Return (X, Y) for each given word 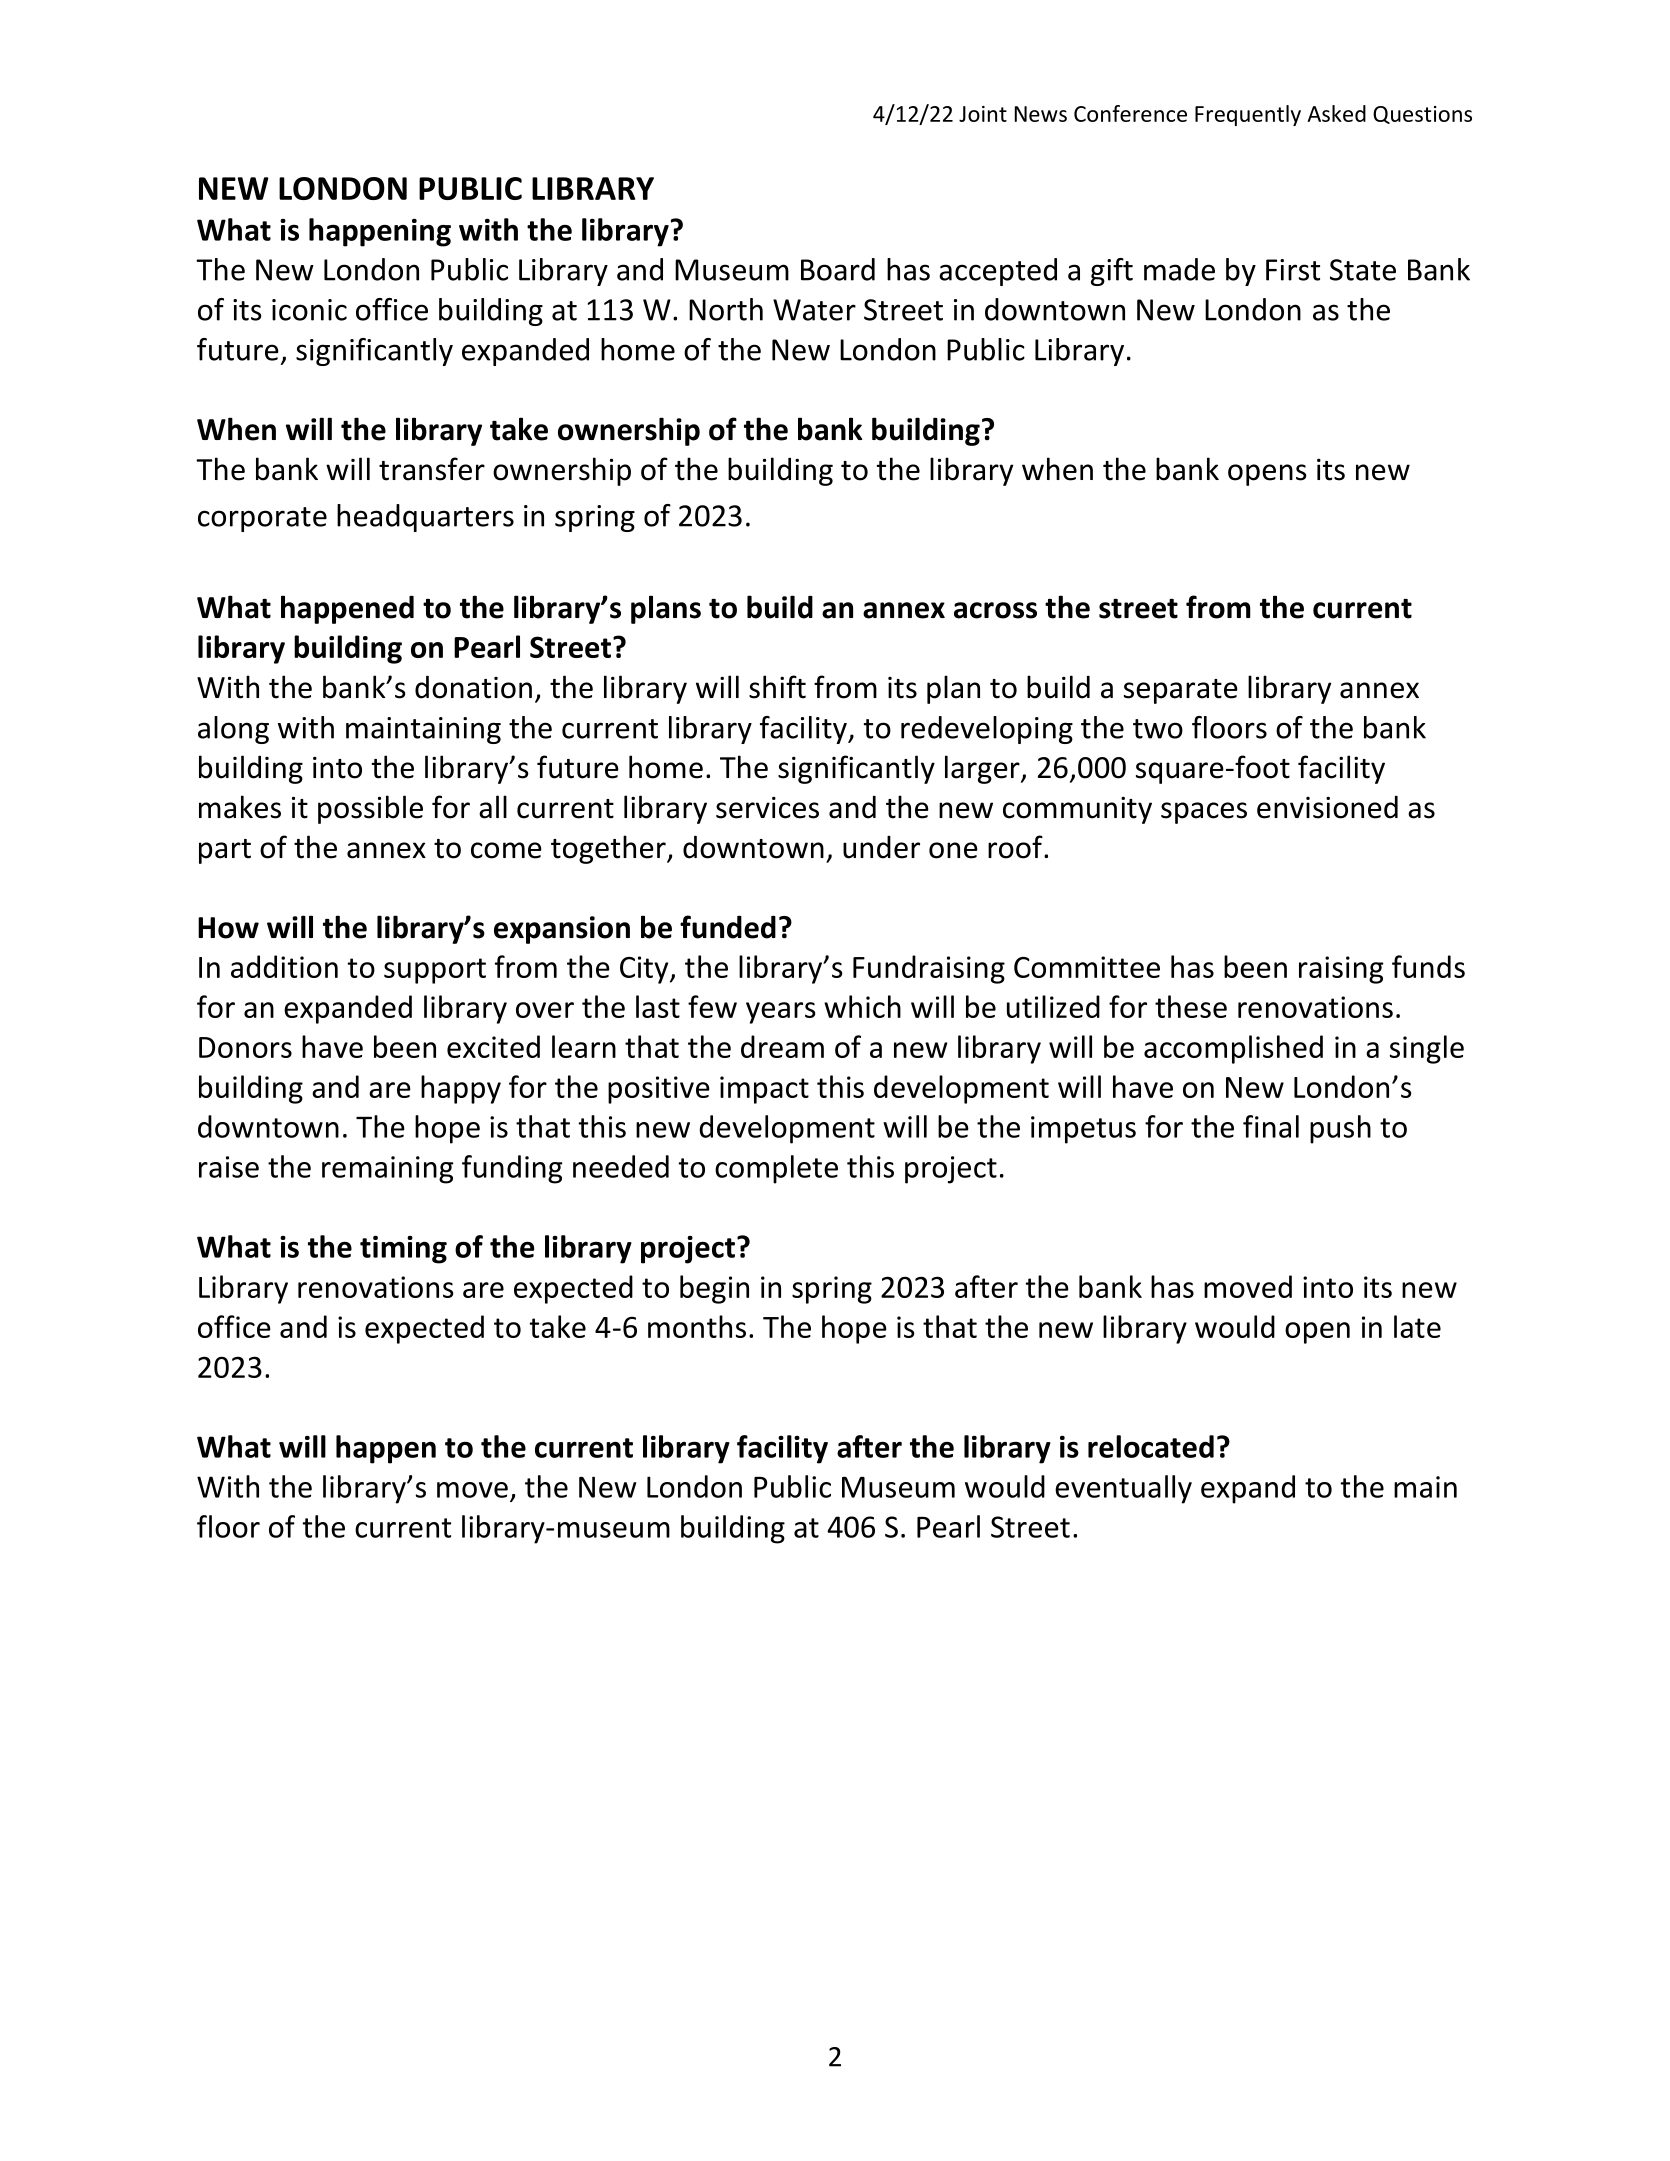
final (1271, 1126)
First (1293, 270)
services (767, 808)
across (995, 610)
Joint (983, 114)
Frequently (1248, 115)
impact (764, 1090)
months (697, 1326)
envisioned (1327, 807)
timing (403, 1250)
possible (370, 809)
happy (461, 1089)
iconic (309, 310)
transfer (432, 469)
